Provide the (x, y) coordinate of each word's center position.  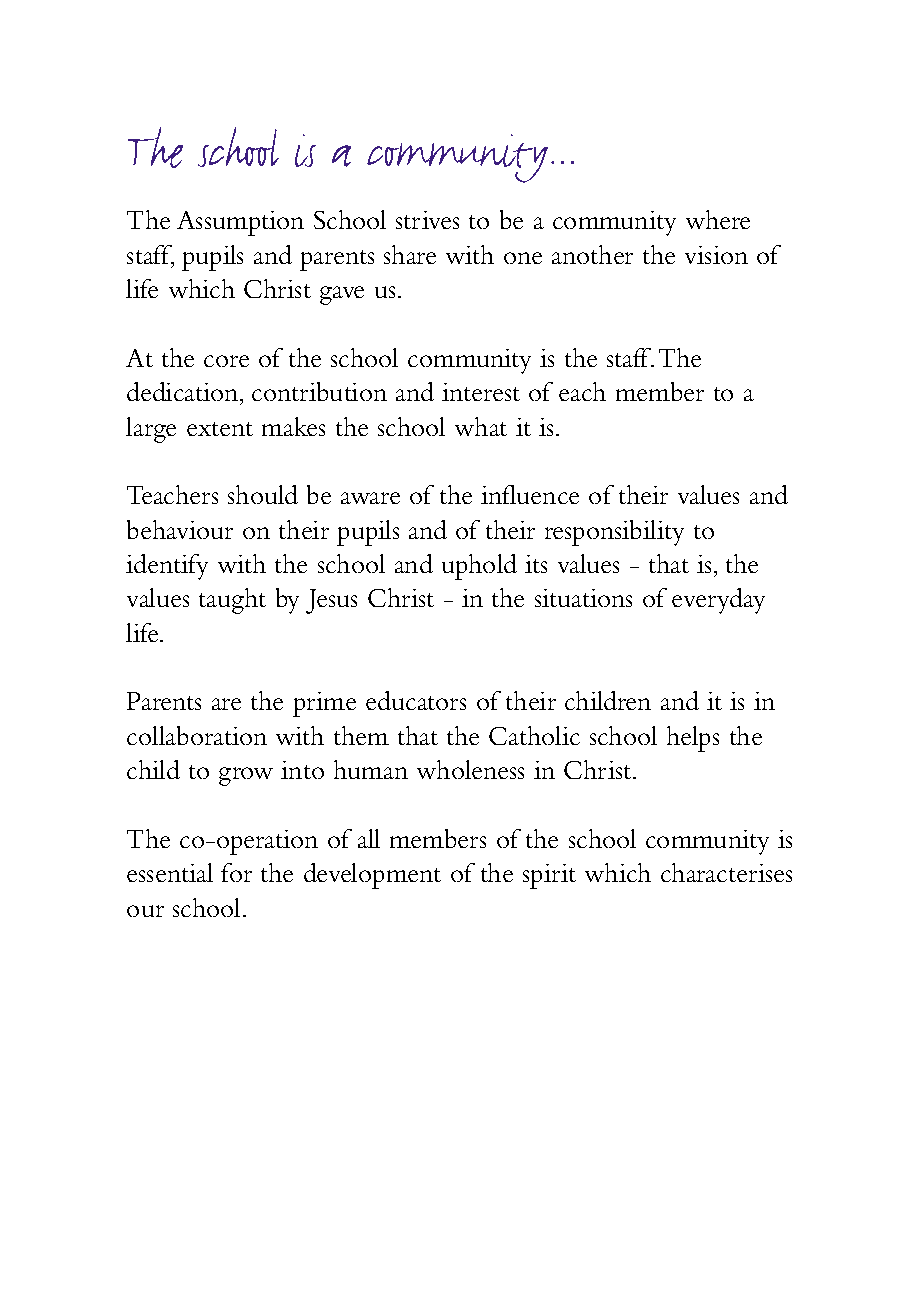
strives (427, 220)
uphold (479, 567)
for (236, 872)
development (372, 876)
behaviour (180, 529)
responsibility (614, 533)
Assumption (240, 223)
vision (716, 255)
